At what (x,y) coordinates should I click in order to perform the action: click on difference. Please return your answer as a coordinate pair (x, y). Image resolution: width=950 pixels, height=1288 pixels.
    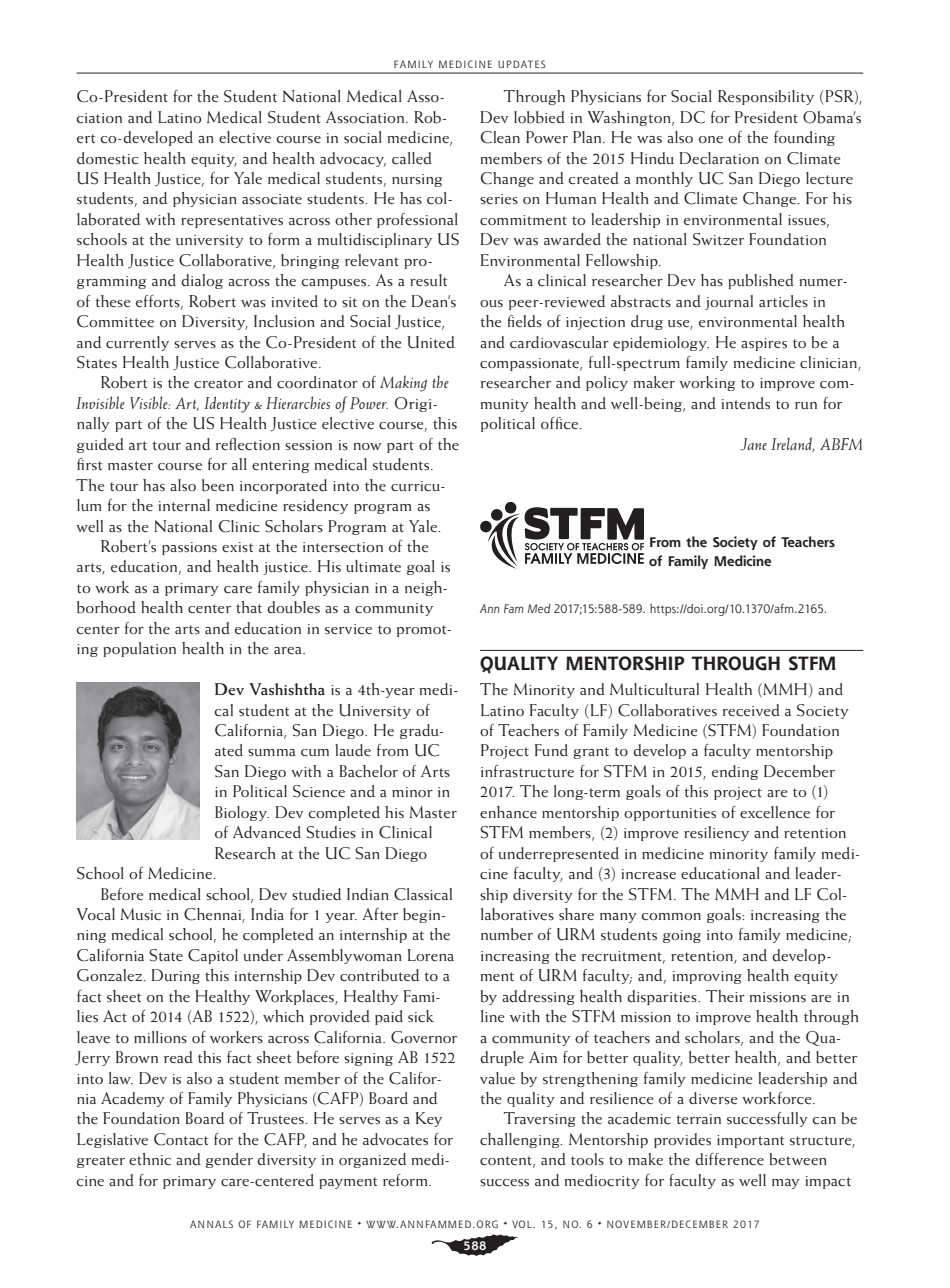
    Looking at the image, I should click on (729, 1159).
